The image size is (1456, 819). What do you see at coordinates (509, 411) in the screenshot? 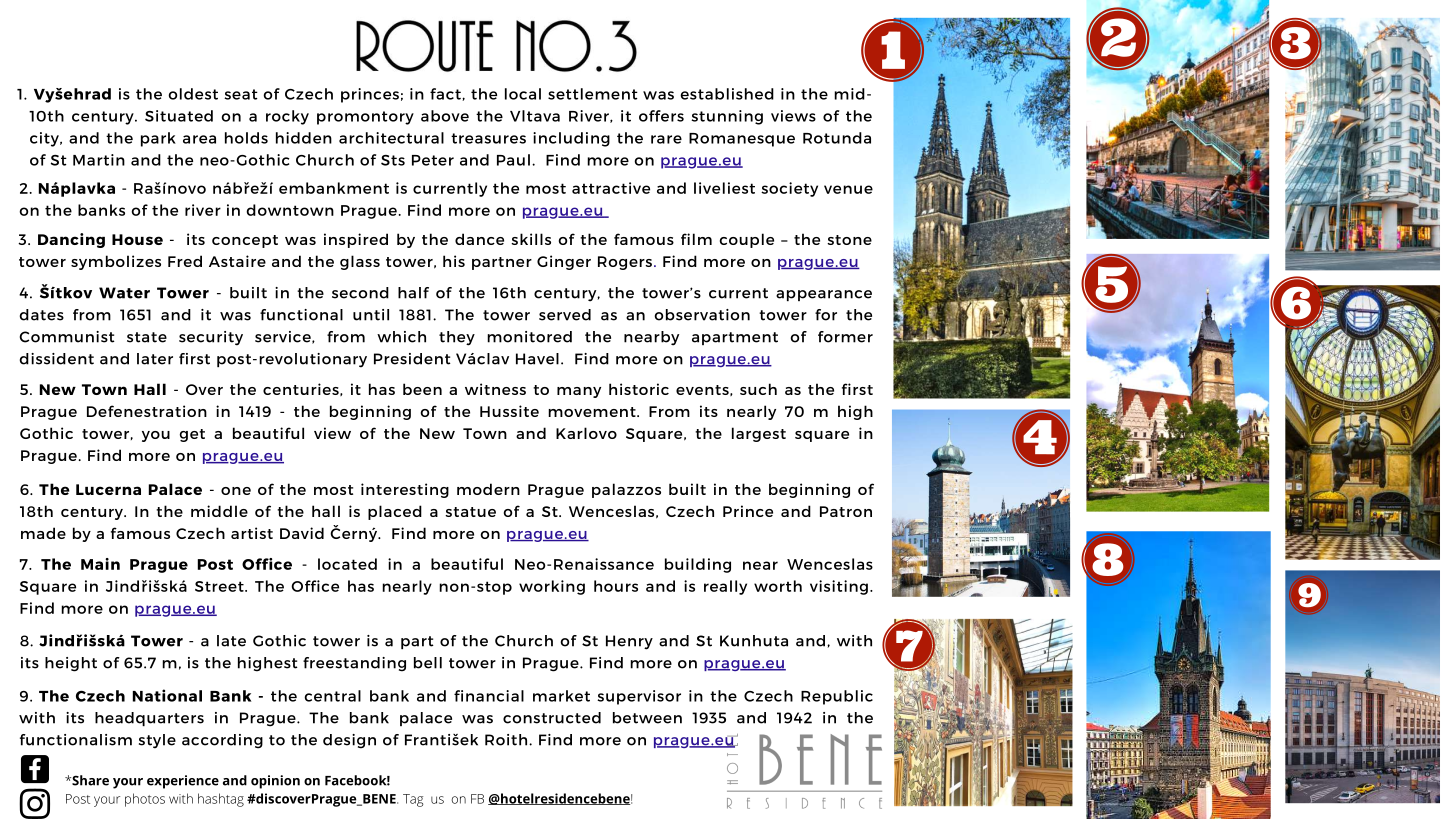
I see `Hussite` at bounding box center [509, 411].
